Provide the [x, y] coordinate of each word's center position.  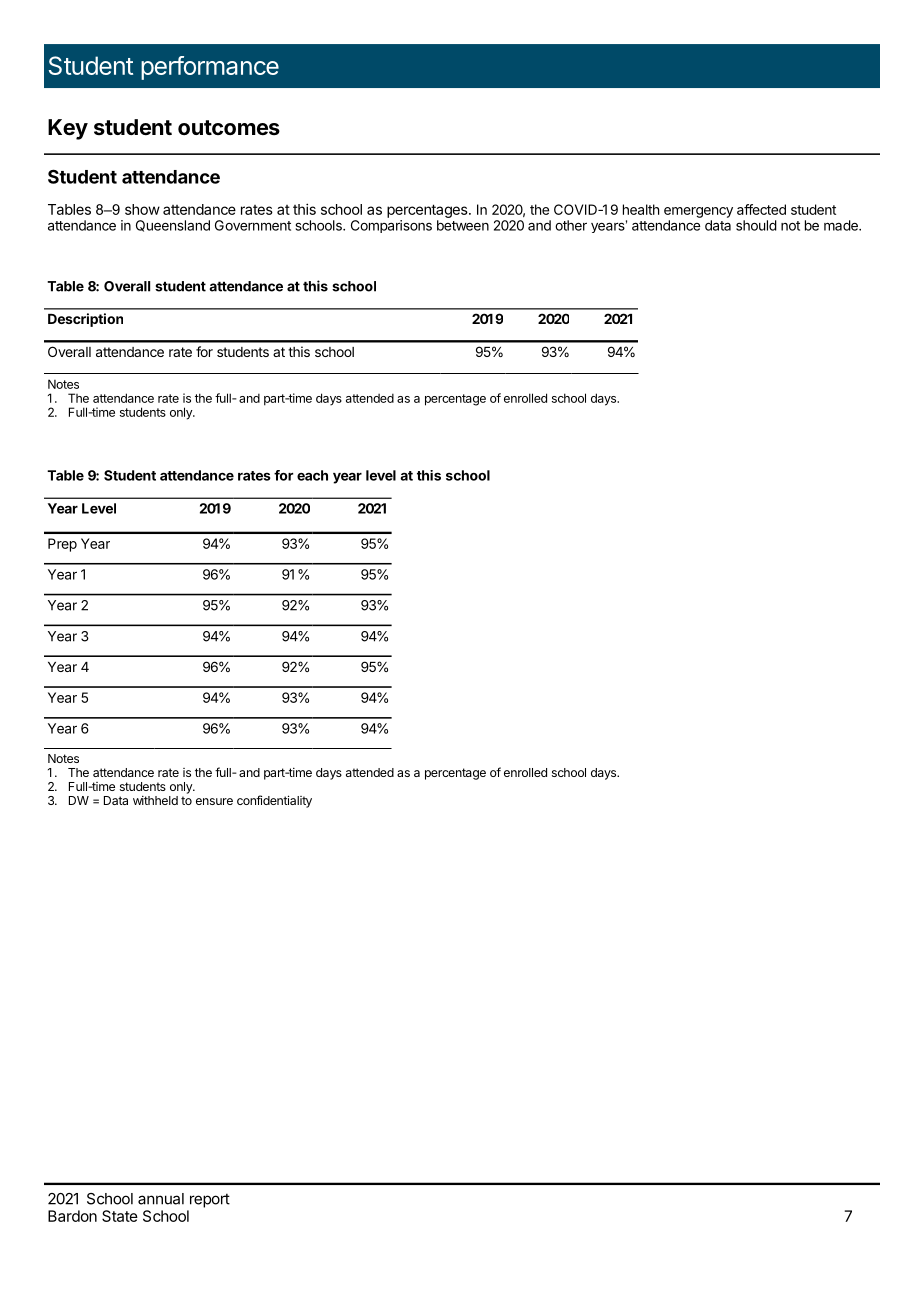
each [312, 475]
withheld [155, 800]
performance [210, 68]
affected [761, 209]
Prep [62, 545]
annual [161, 1199]
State [120, 1216]
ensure [214, 801]
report [210, 1200]
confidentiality [274, 801]
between [463, 225]
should [756, 225]
